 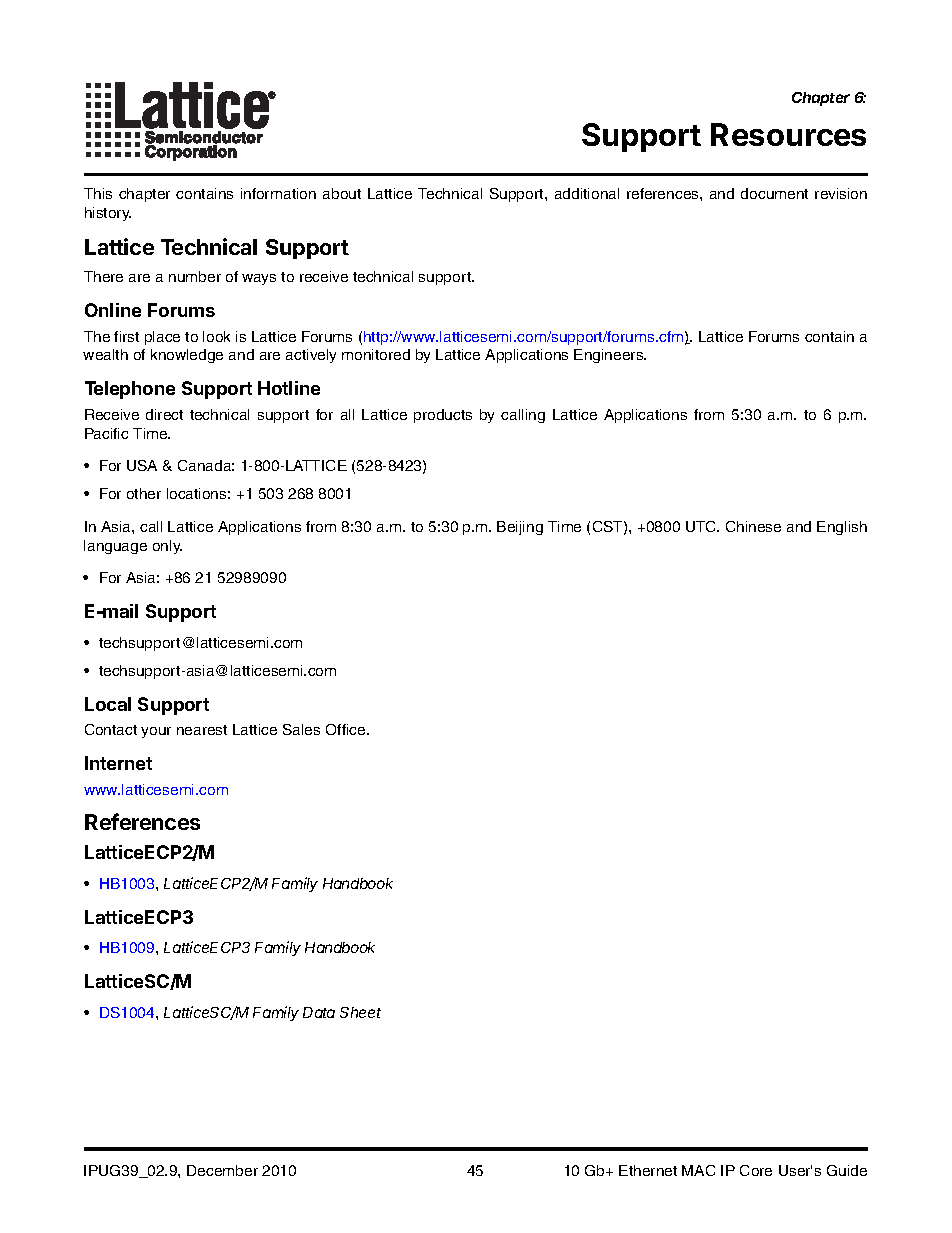 What do you see at coordinates (753, 526) in the page?
I see `Chinese` at bounding box center [753, 526].
